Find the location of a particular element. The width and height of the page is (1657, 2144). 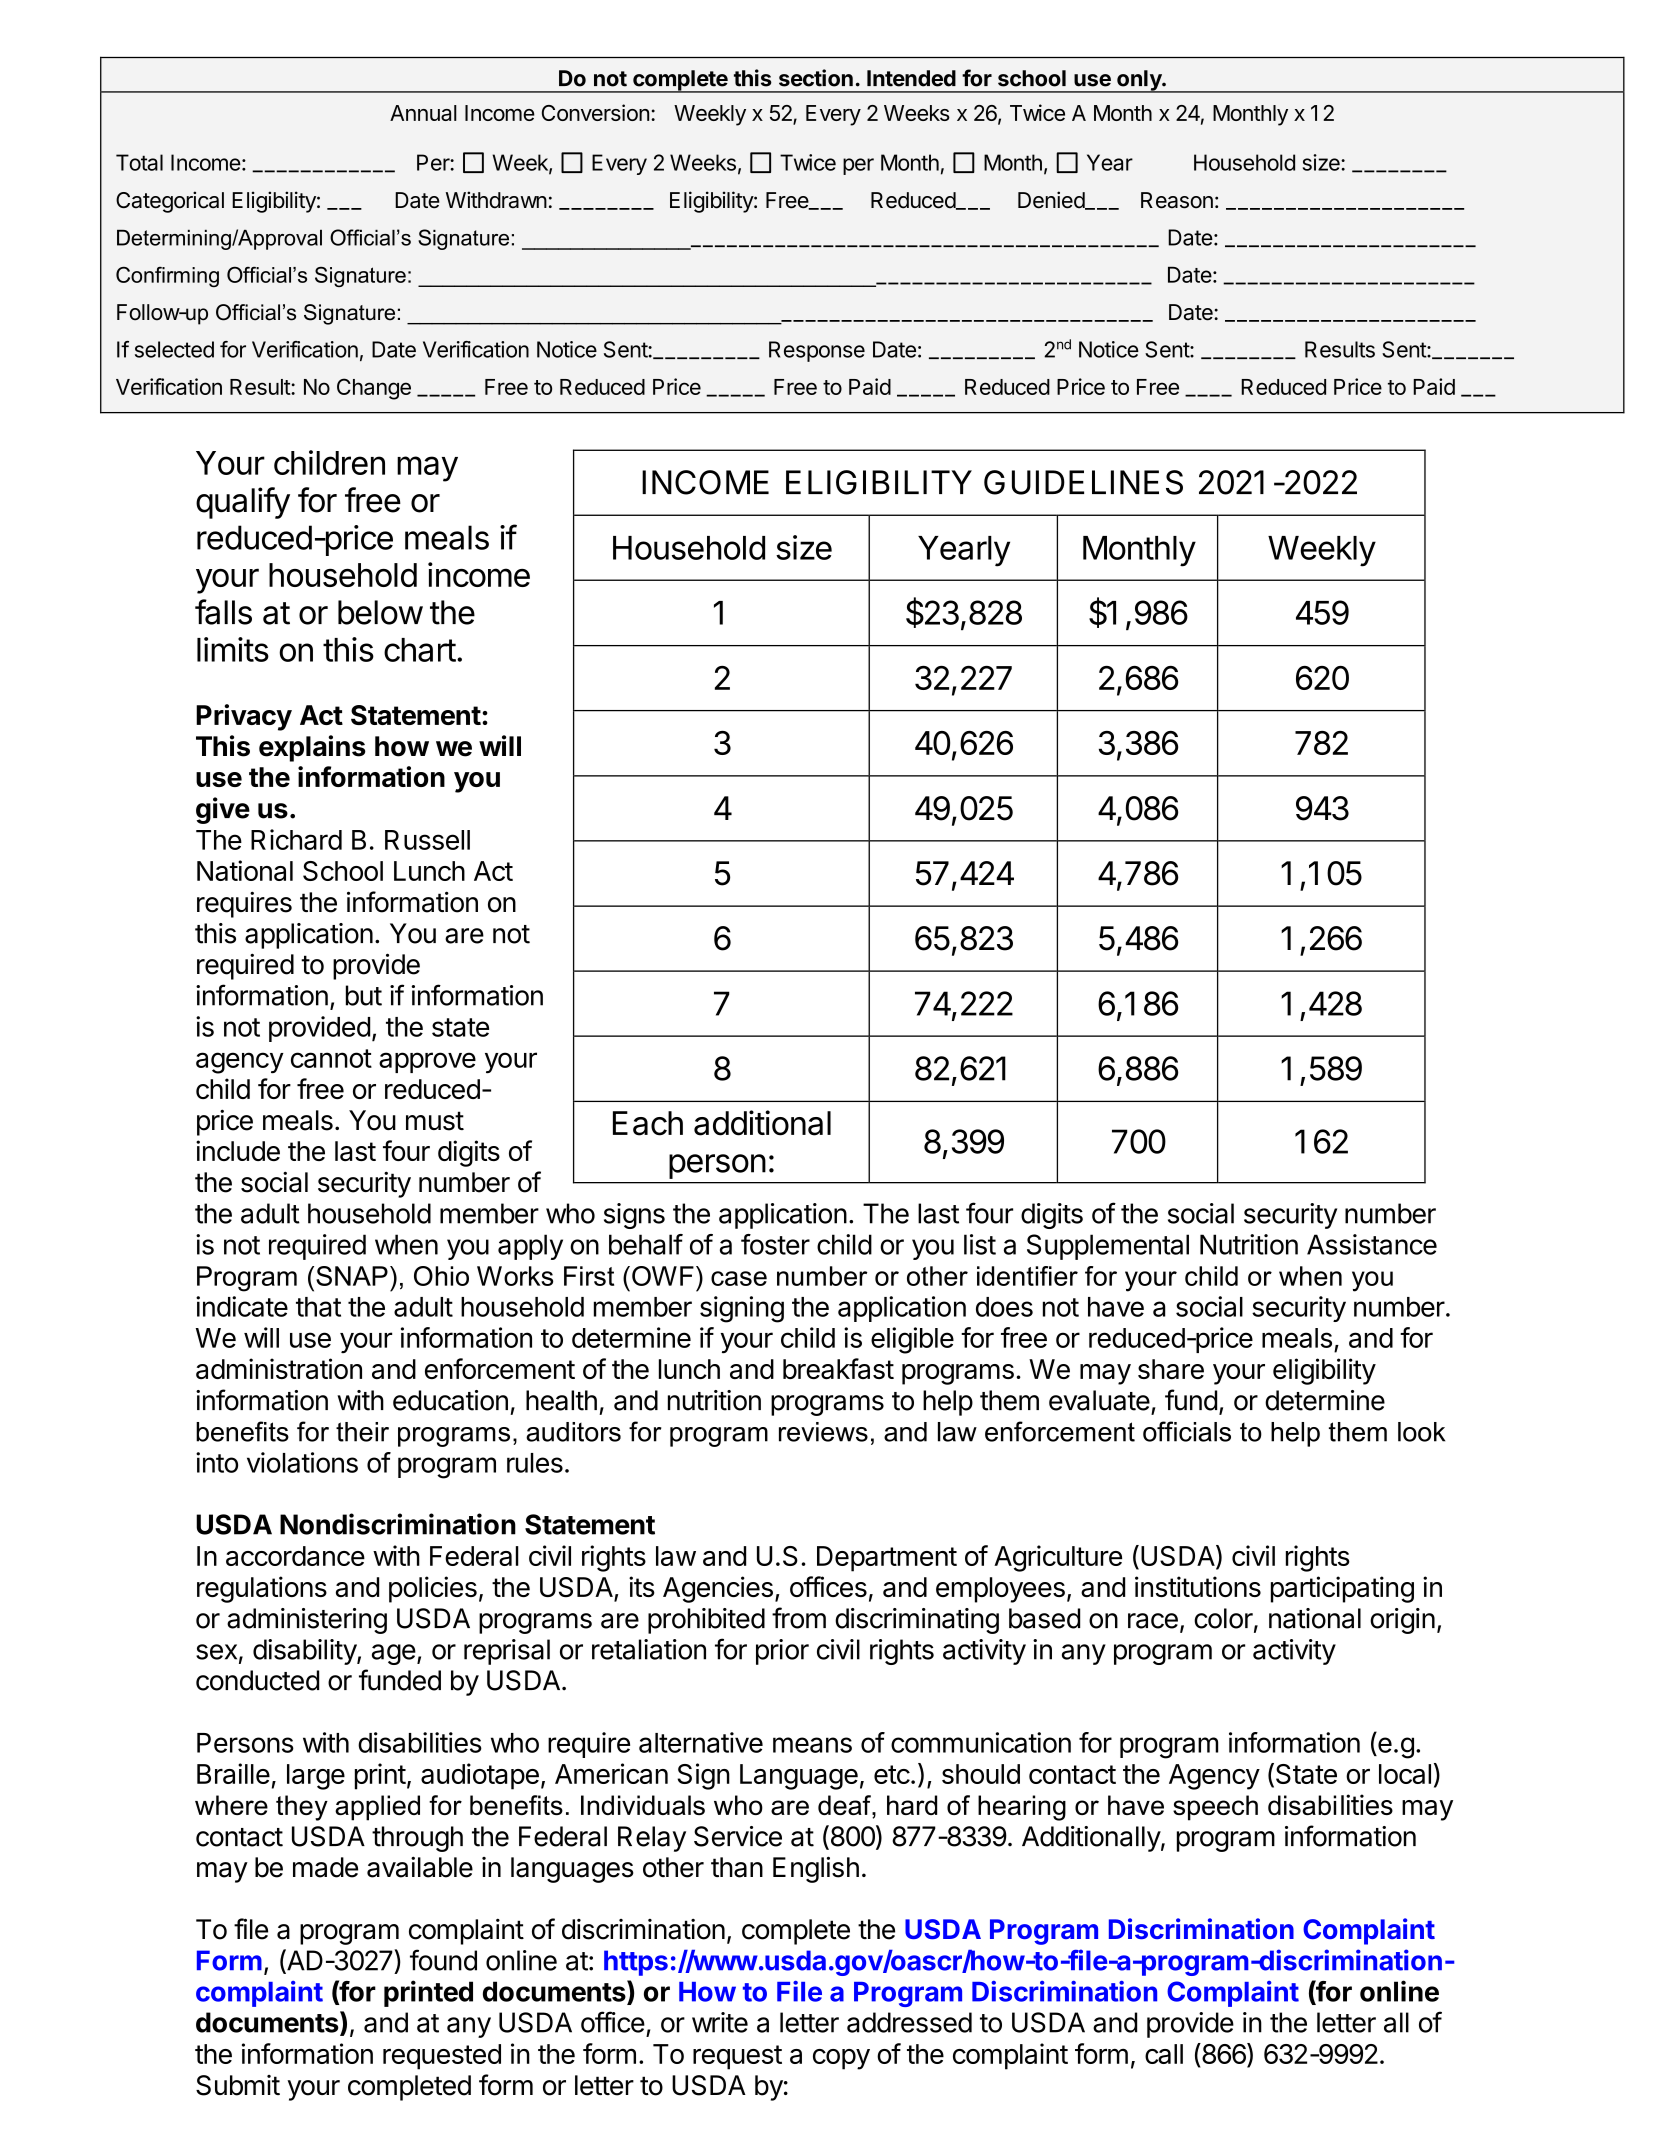

falls is located at coordinates (223, 612).
